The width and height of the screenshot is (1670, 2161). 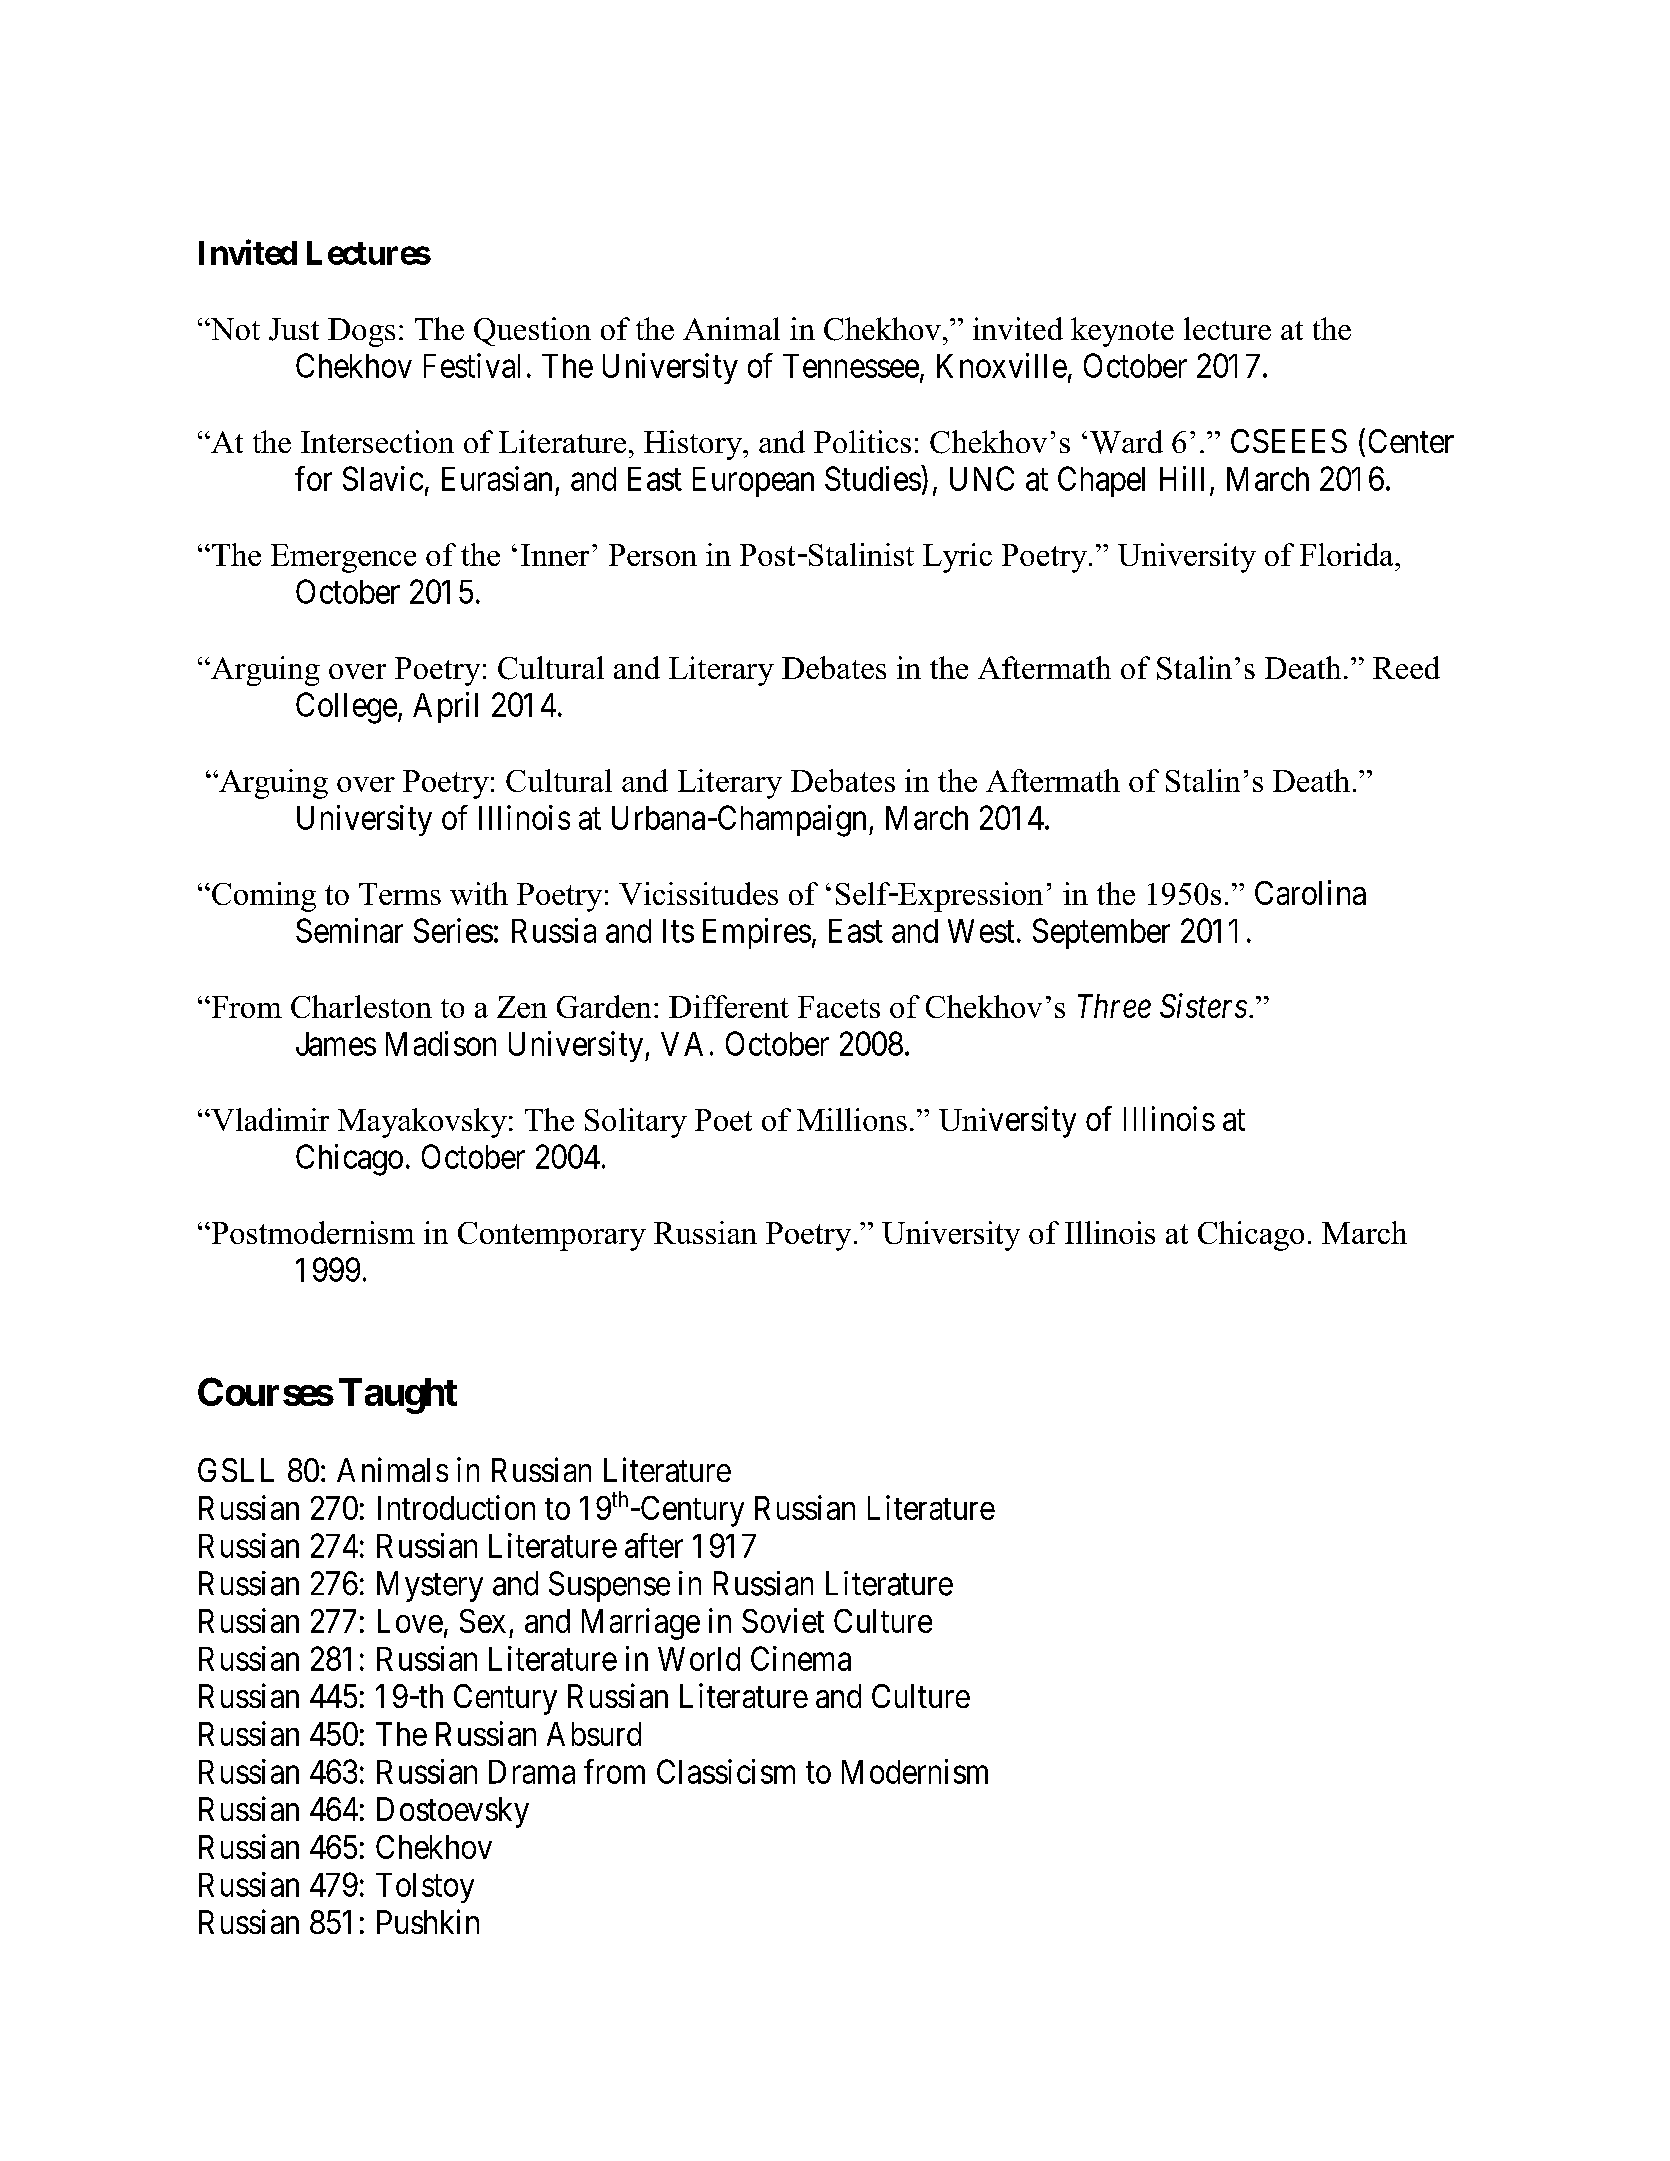 I want to click on keynote, so click(x=1122, y=332).
